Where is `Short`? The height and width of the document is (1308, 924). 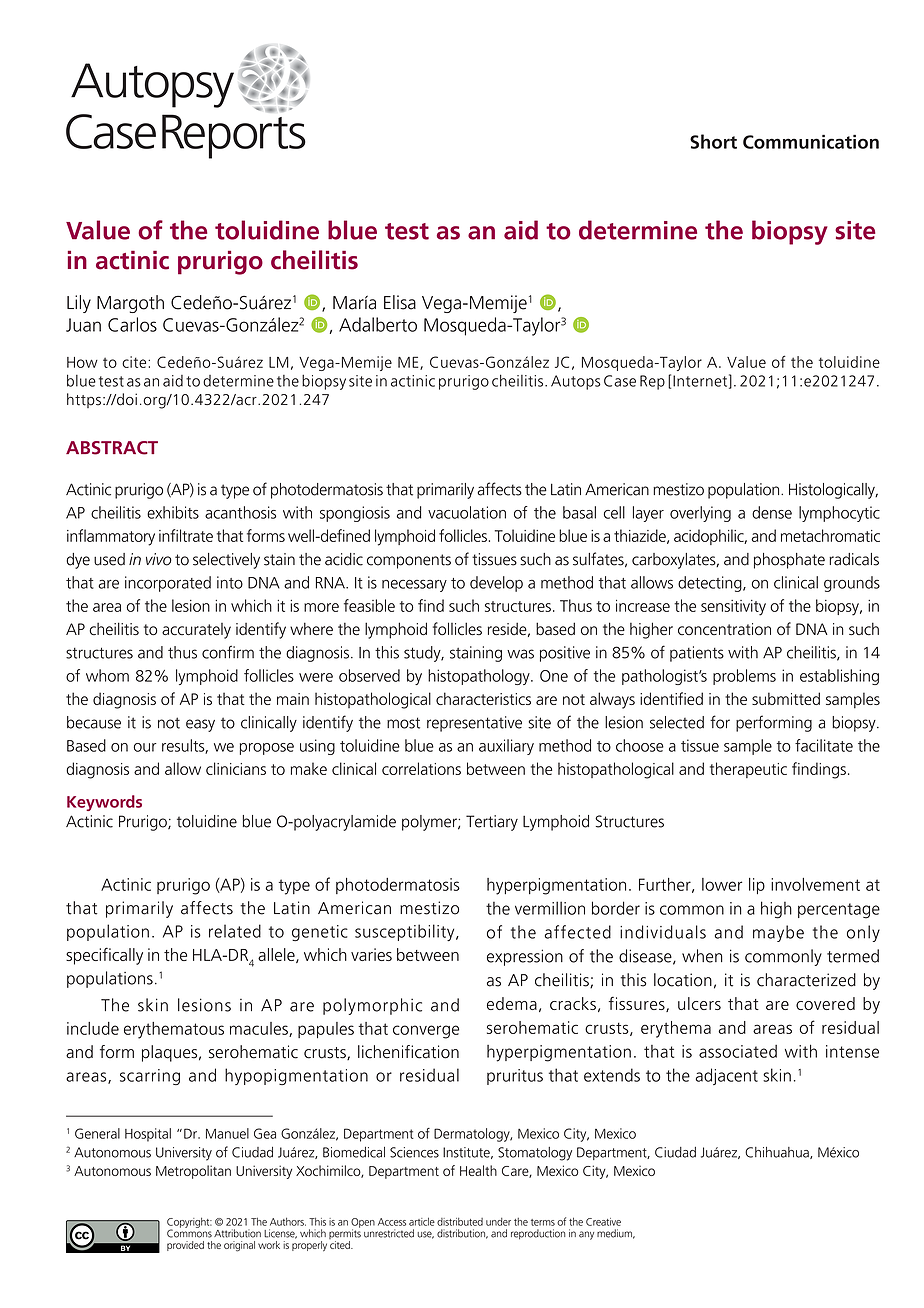
Short is located at coordinates (713, 141).
